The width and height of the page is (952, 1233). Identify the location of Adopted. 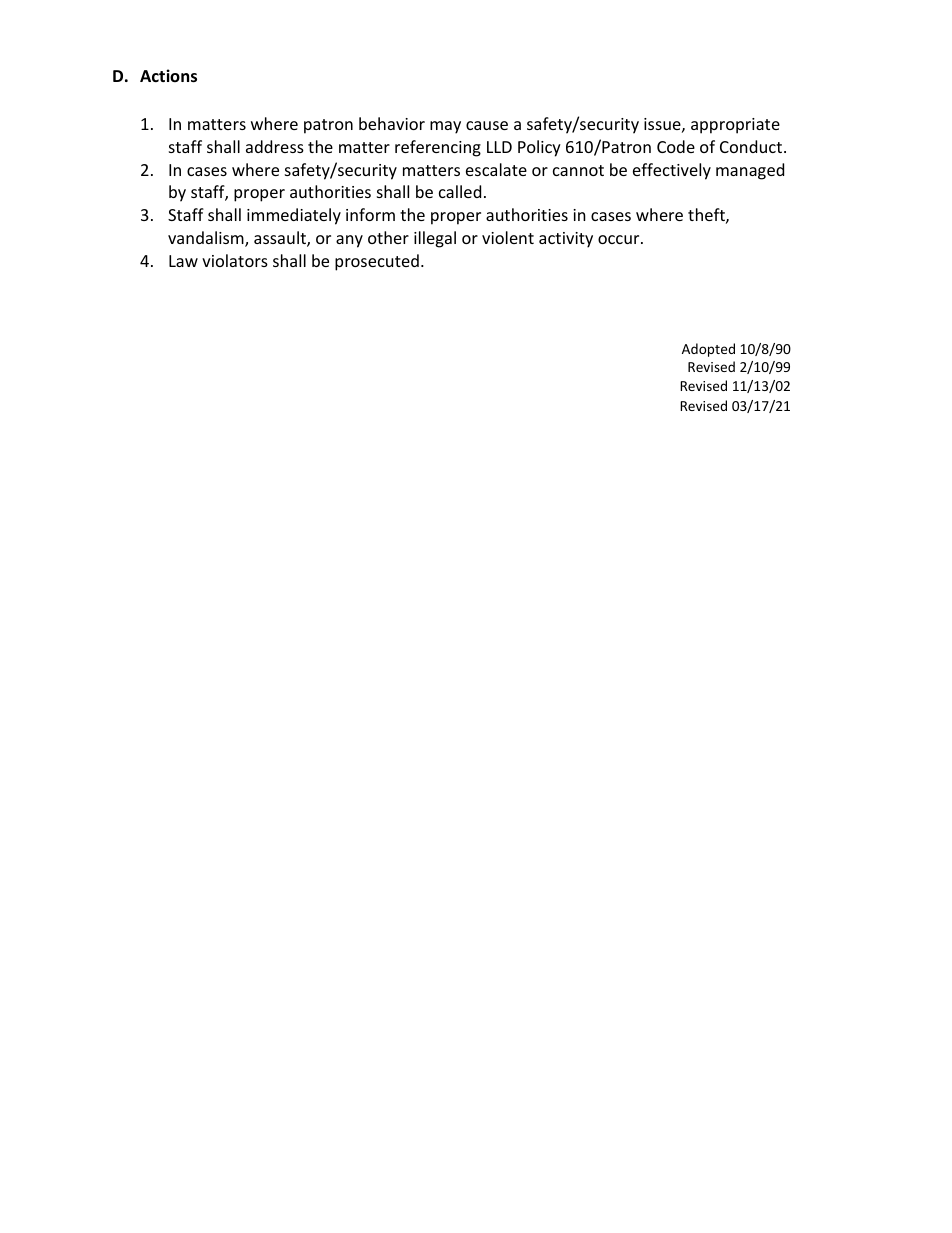
(708, 350).
